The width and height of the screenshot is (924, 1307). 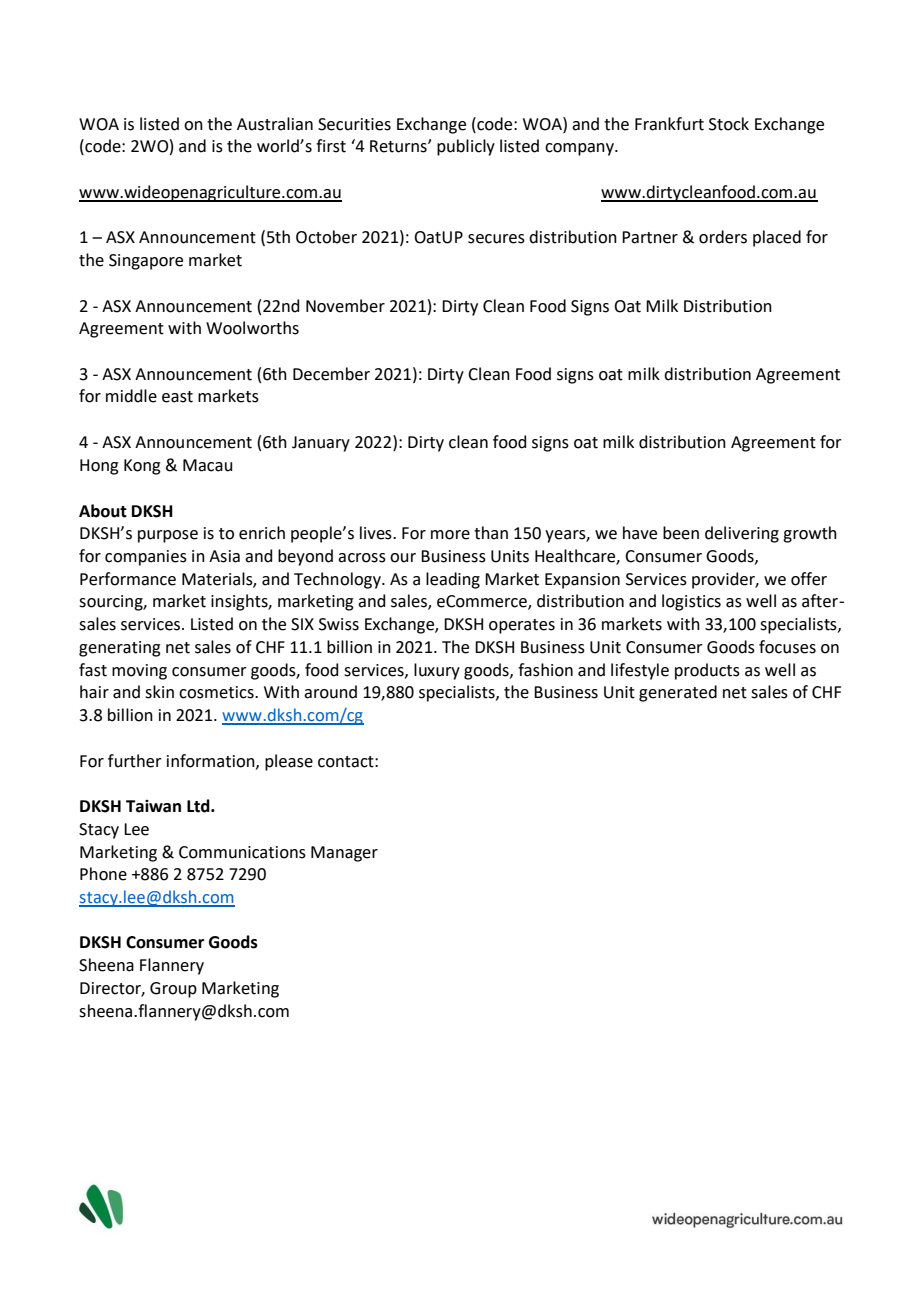 What do you see at coordinates (466, 147) in the screenshot?
I see `publicly` at bounding box center [466, 147].
